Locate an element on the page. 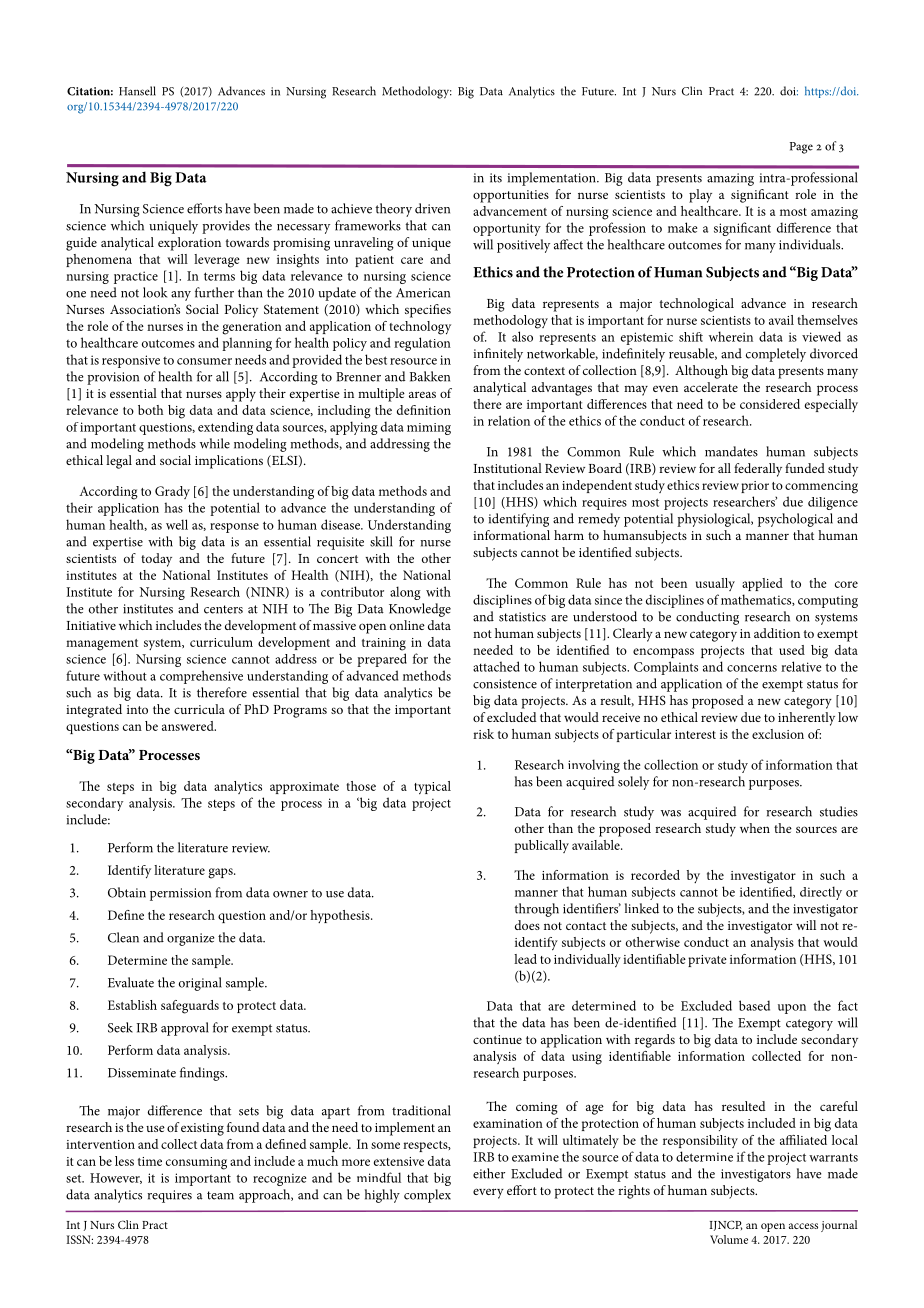 Image resolution: width=924 pixels, height=1308 pixels. private is located at coordinates (707, 961).
